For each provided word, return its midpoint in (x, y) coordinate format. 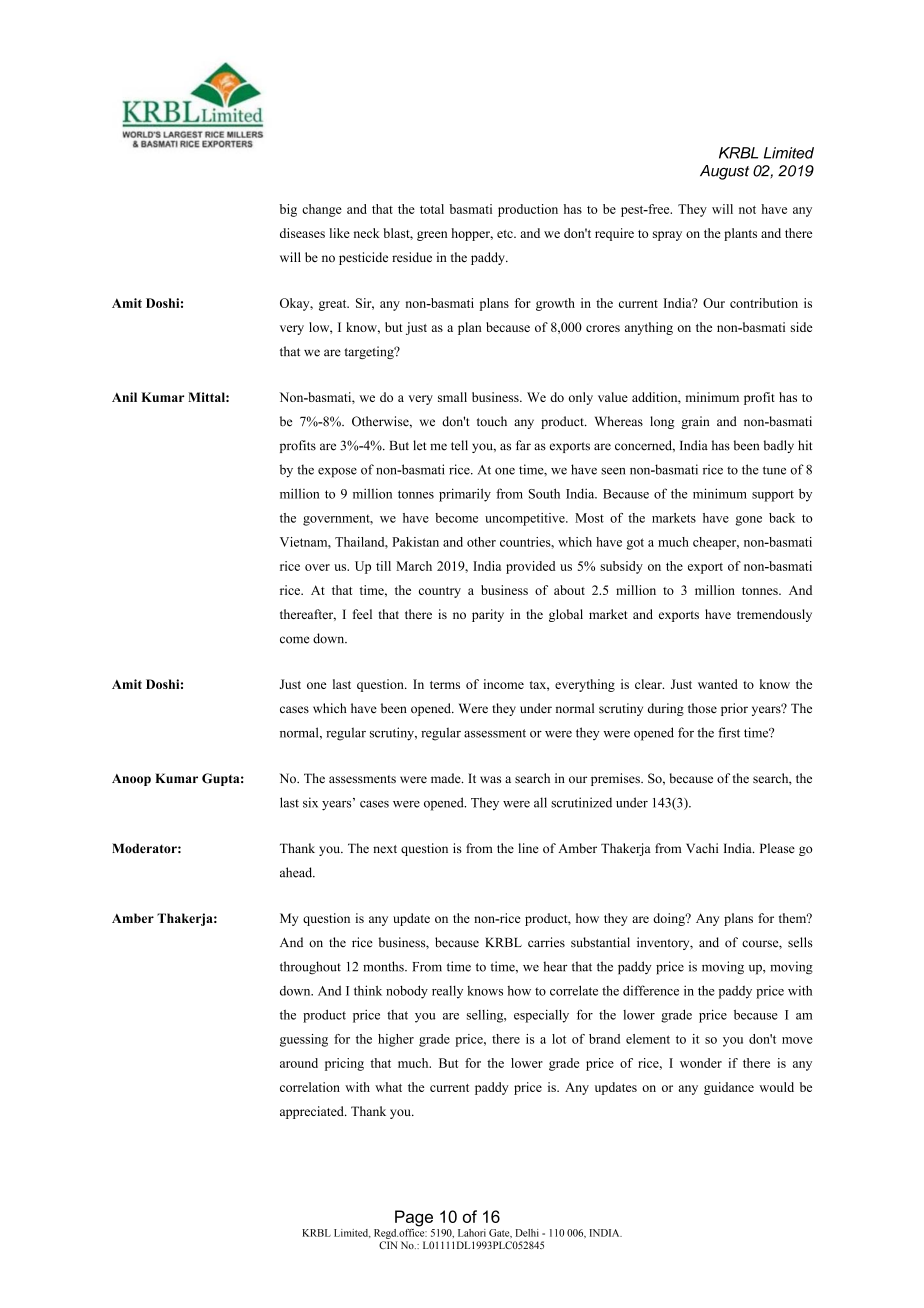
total (432, 209)
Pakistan (415, 542)
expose (337, 472)
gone (749, 521)
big (288, 210)
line (528, 848)
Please (777, 848)
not (747, 209)
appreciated (313, 1112)
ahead (297, 872)
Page (414, 1218)
